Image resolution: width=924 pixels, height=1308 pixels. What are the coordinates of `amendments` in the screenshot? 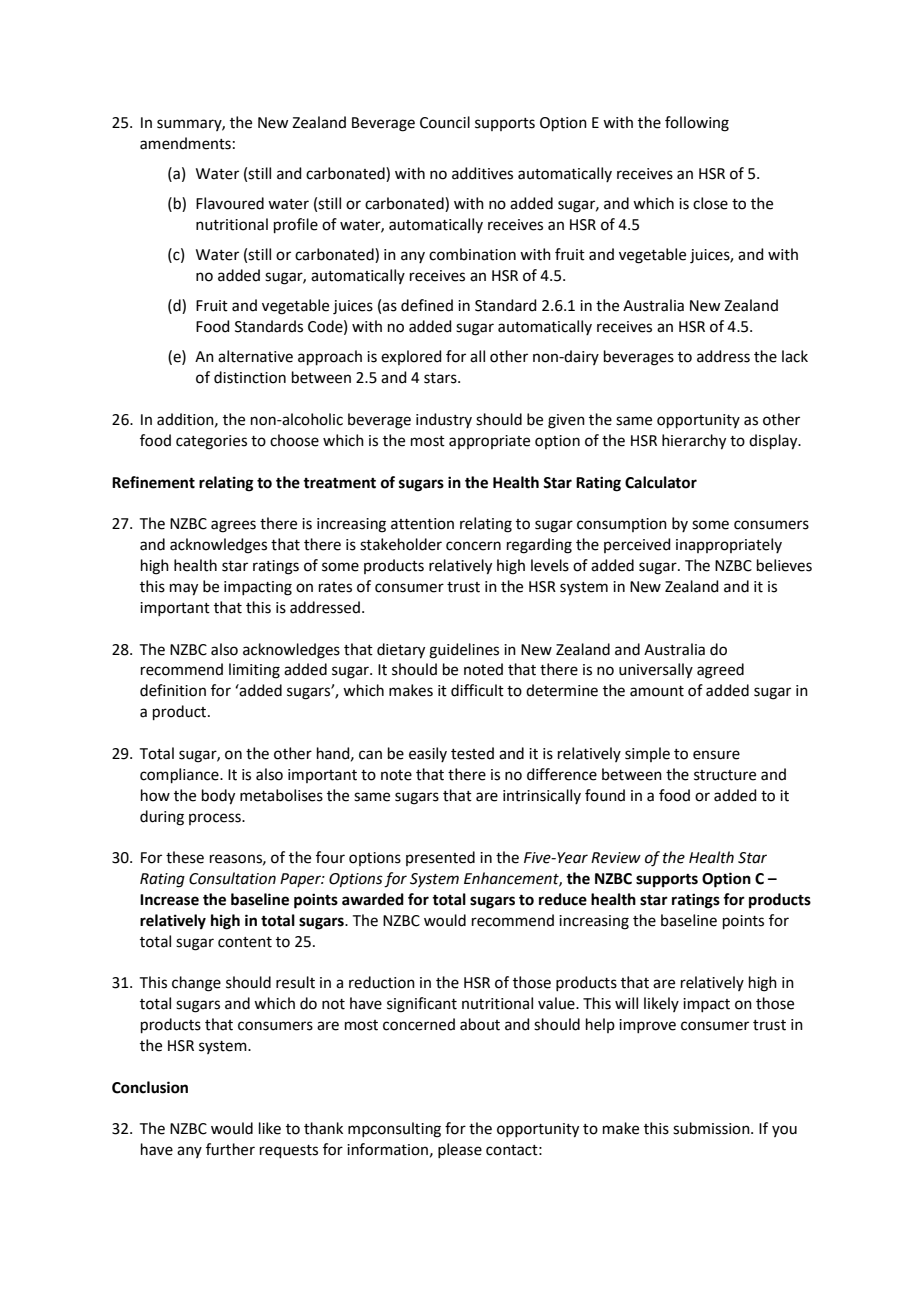 It's located at (185, 143).
